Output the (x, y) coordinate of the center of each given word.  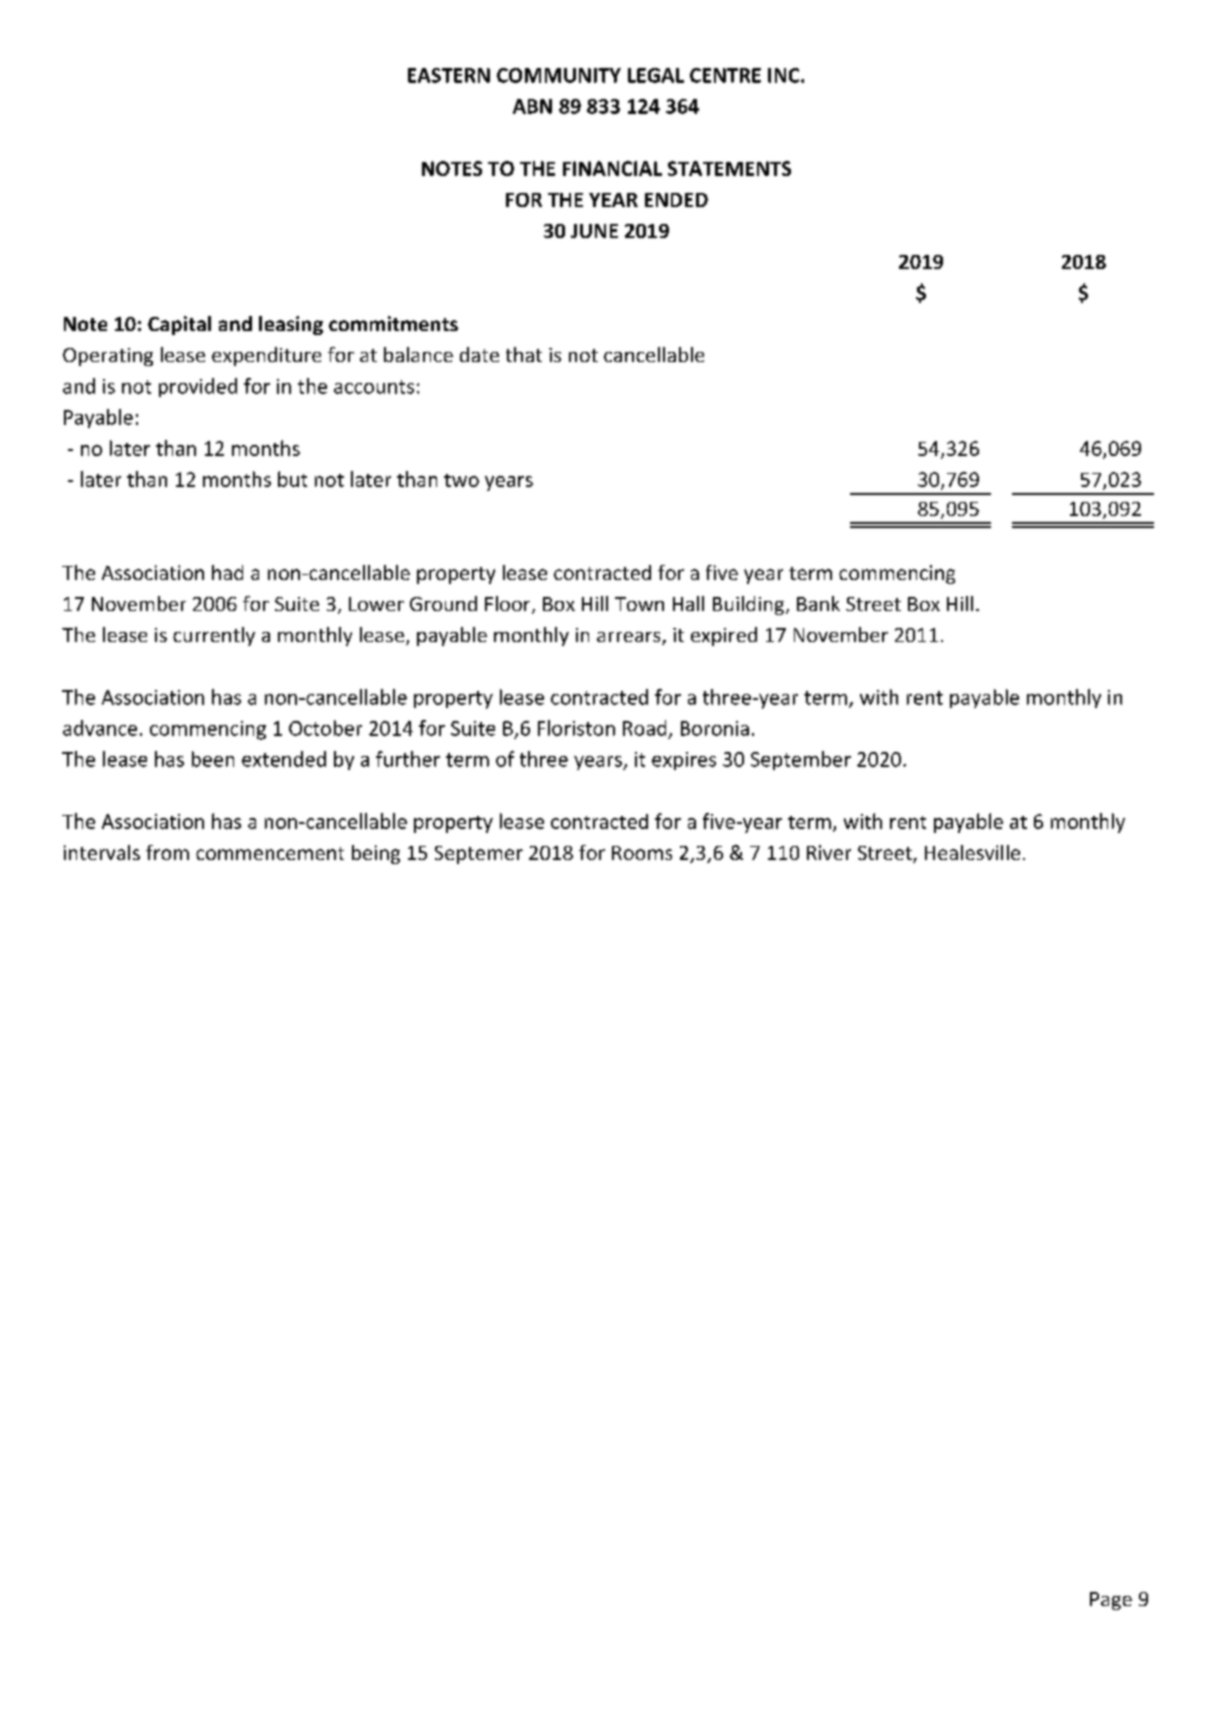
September (801, 760)
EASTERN (449, 75)
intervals (102, 852)
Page (1111, 1601)
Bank (818, 603)
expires (684, 761)
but (292, 479)
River (829, 852)
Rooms (642, 853)
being (376, 854)
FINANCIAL (612, 168)
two (461, 480)
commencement (270, 853)
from (167, 852)
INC (785, 75)
